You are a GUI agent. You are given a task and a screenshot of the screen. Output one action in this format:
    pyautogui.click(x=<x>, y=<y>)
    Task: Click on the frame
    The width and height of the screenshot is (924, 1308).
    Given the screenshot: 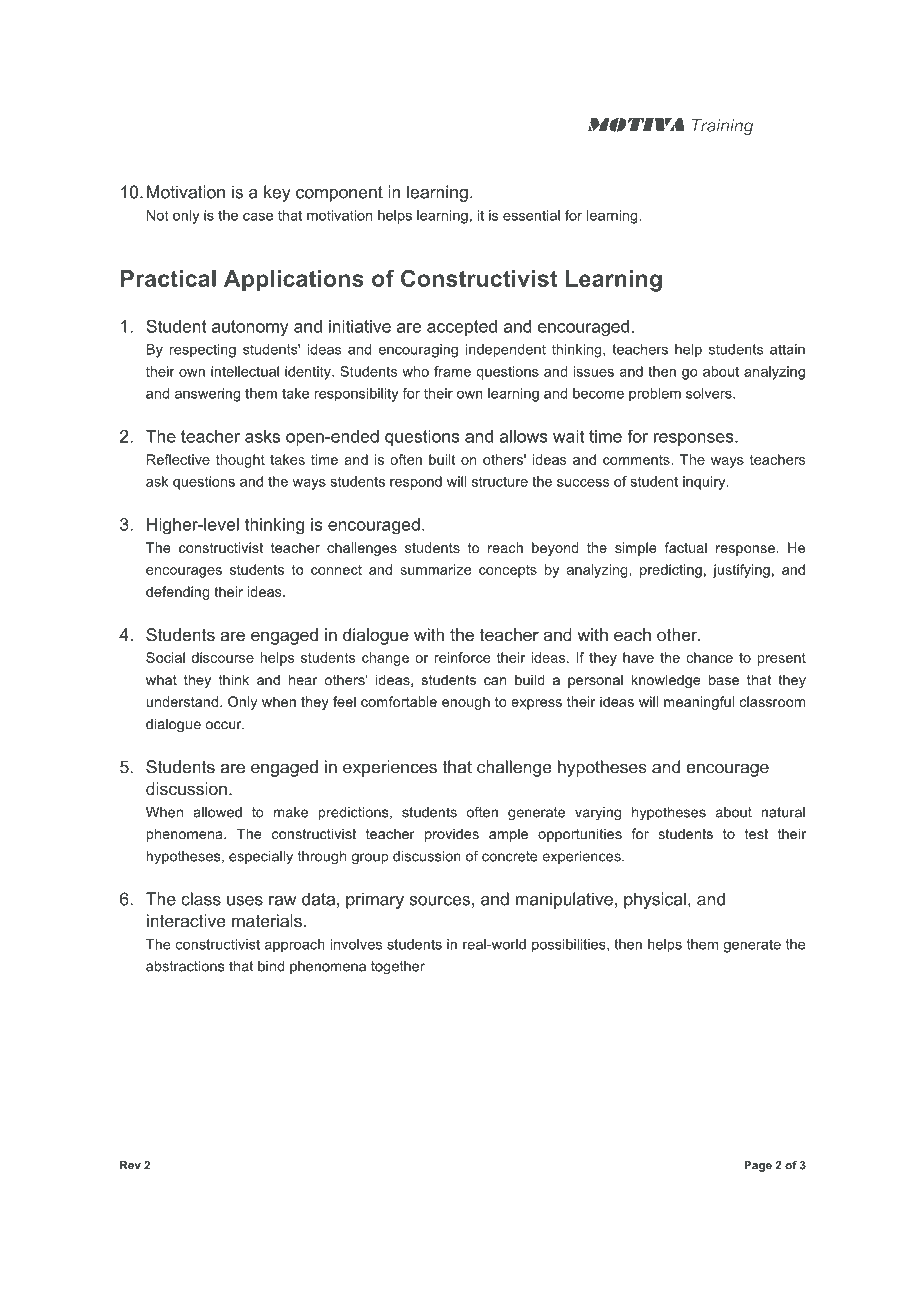 What is the action you would take?
    pyautogui.click(x=452, y=371)
